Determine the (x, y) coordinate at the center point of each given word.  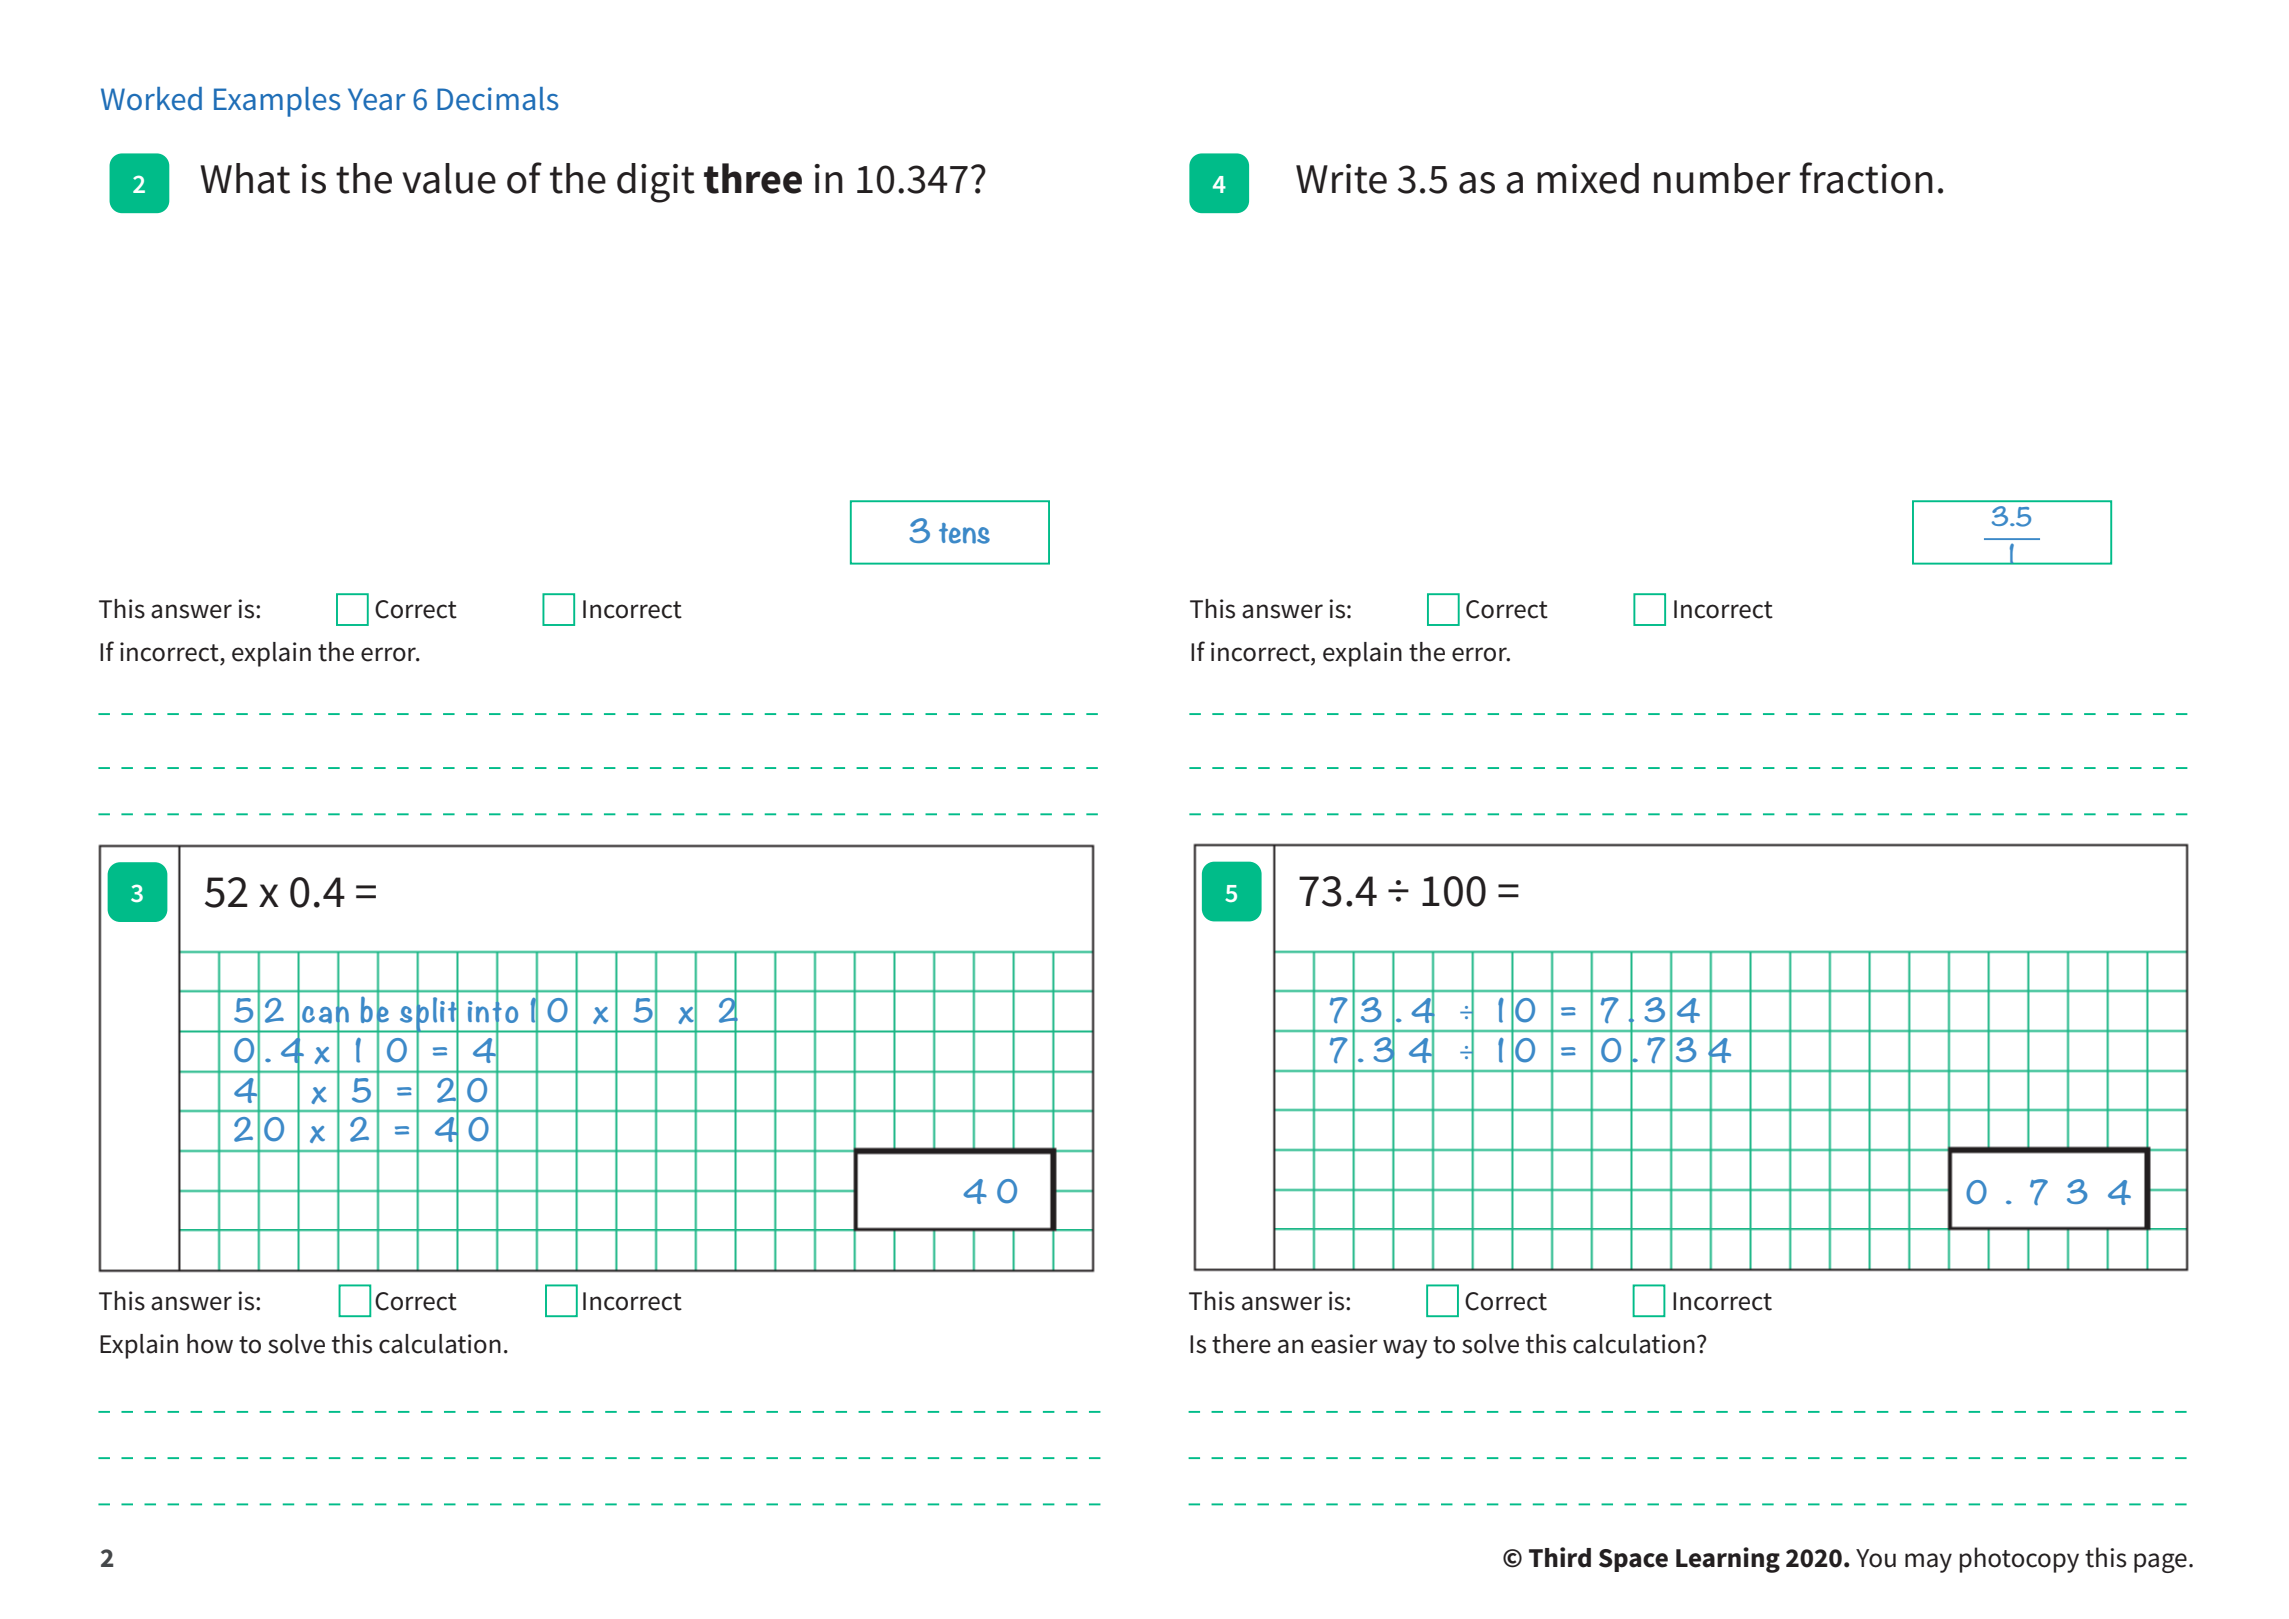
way (1405, 1349)
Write (1341, 179)
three (753, 178)
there (1241, 1344)
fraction (1866, 178)
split (429, 1015)
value (449, 178)
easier (1344, 1344)
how (210, 1344)
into (493, 1012)
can (325, 1015)
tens (964, 533)
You (1876, 1558)
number (1722, 178)
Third (1560, 1557)
